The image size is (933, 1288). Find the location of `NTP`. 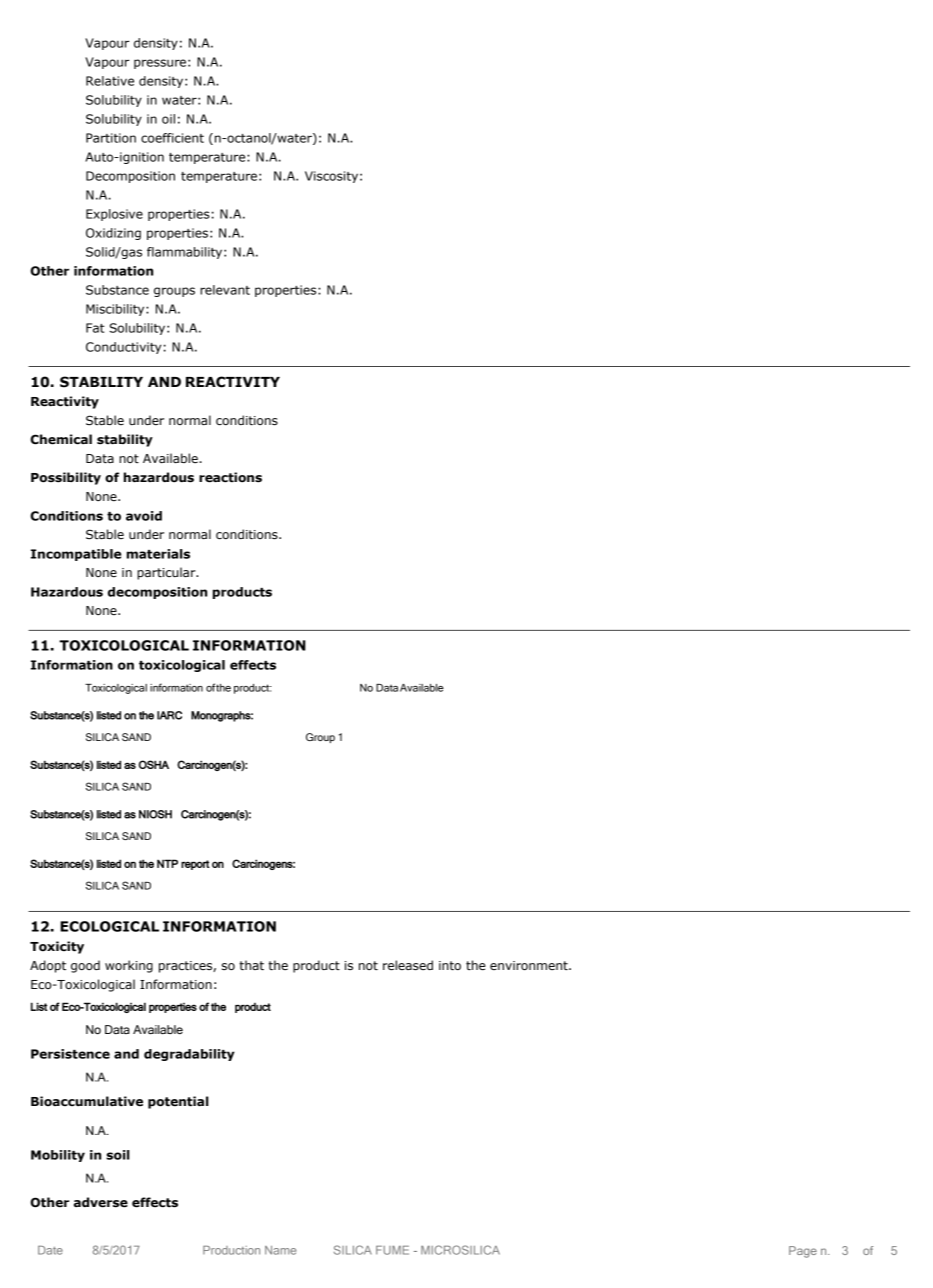

NTP is located at coordinates (167, 863).
